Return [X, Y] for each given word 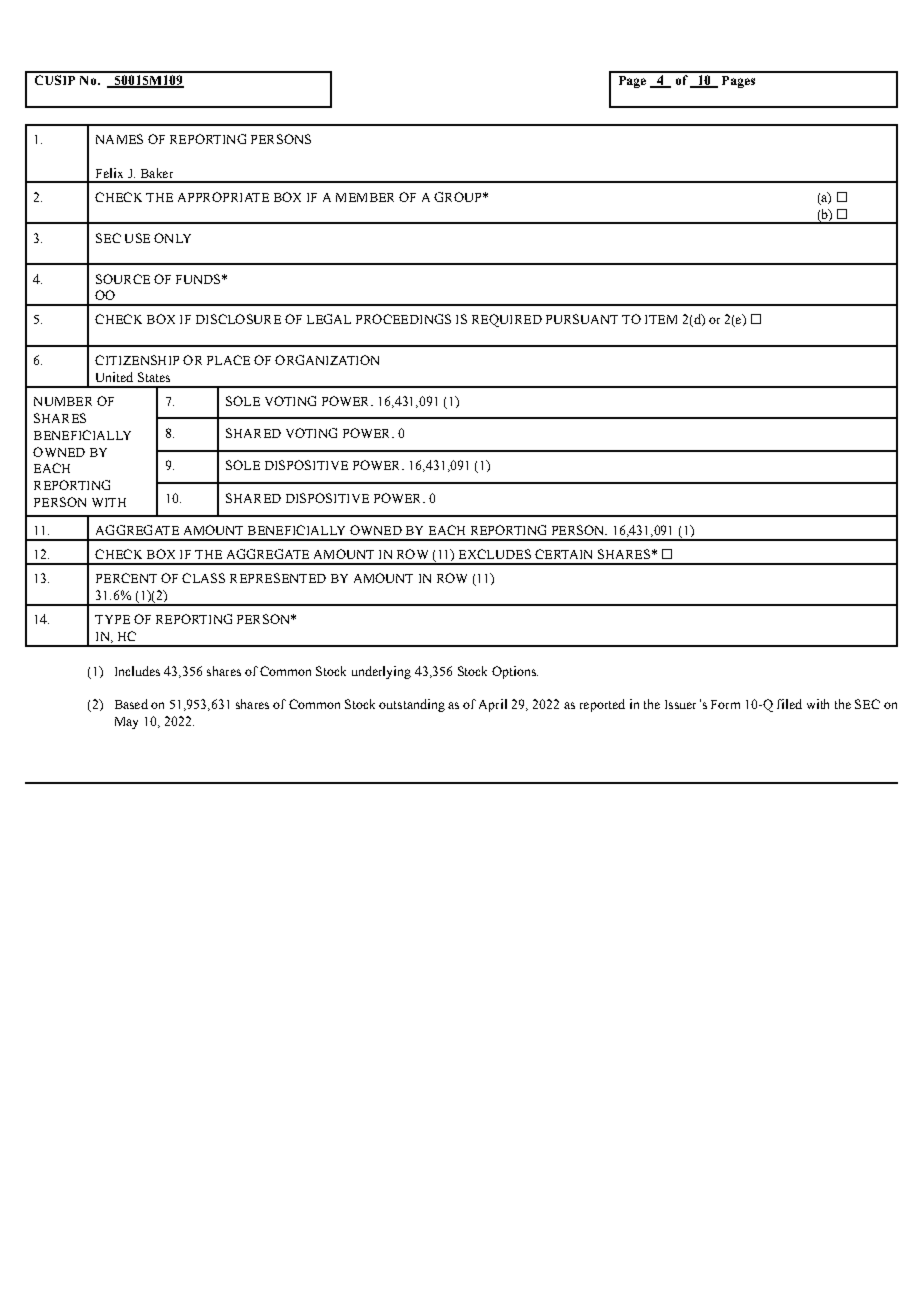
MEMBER [365, 197]
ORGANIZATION [327, 360]
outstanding [412, 705]
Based [131, 704]
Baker [157, 173]
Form [725, 704]
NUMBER [63, 401]
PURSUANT [582, 319]
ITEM [661, 319]
